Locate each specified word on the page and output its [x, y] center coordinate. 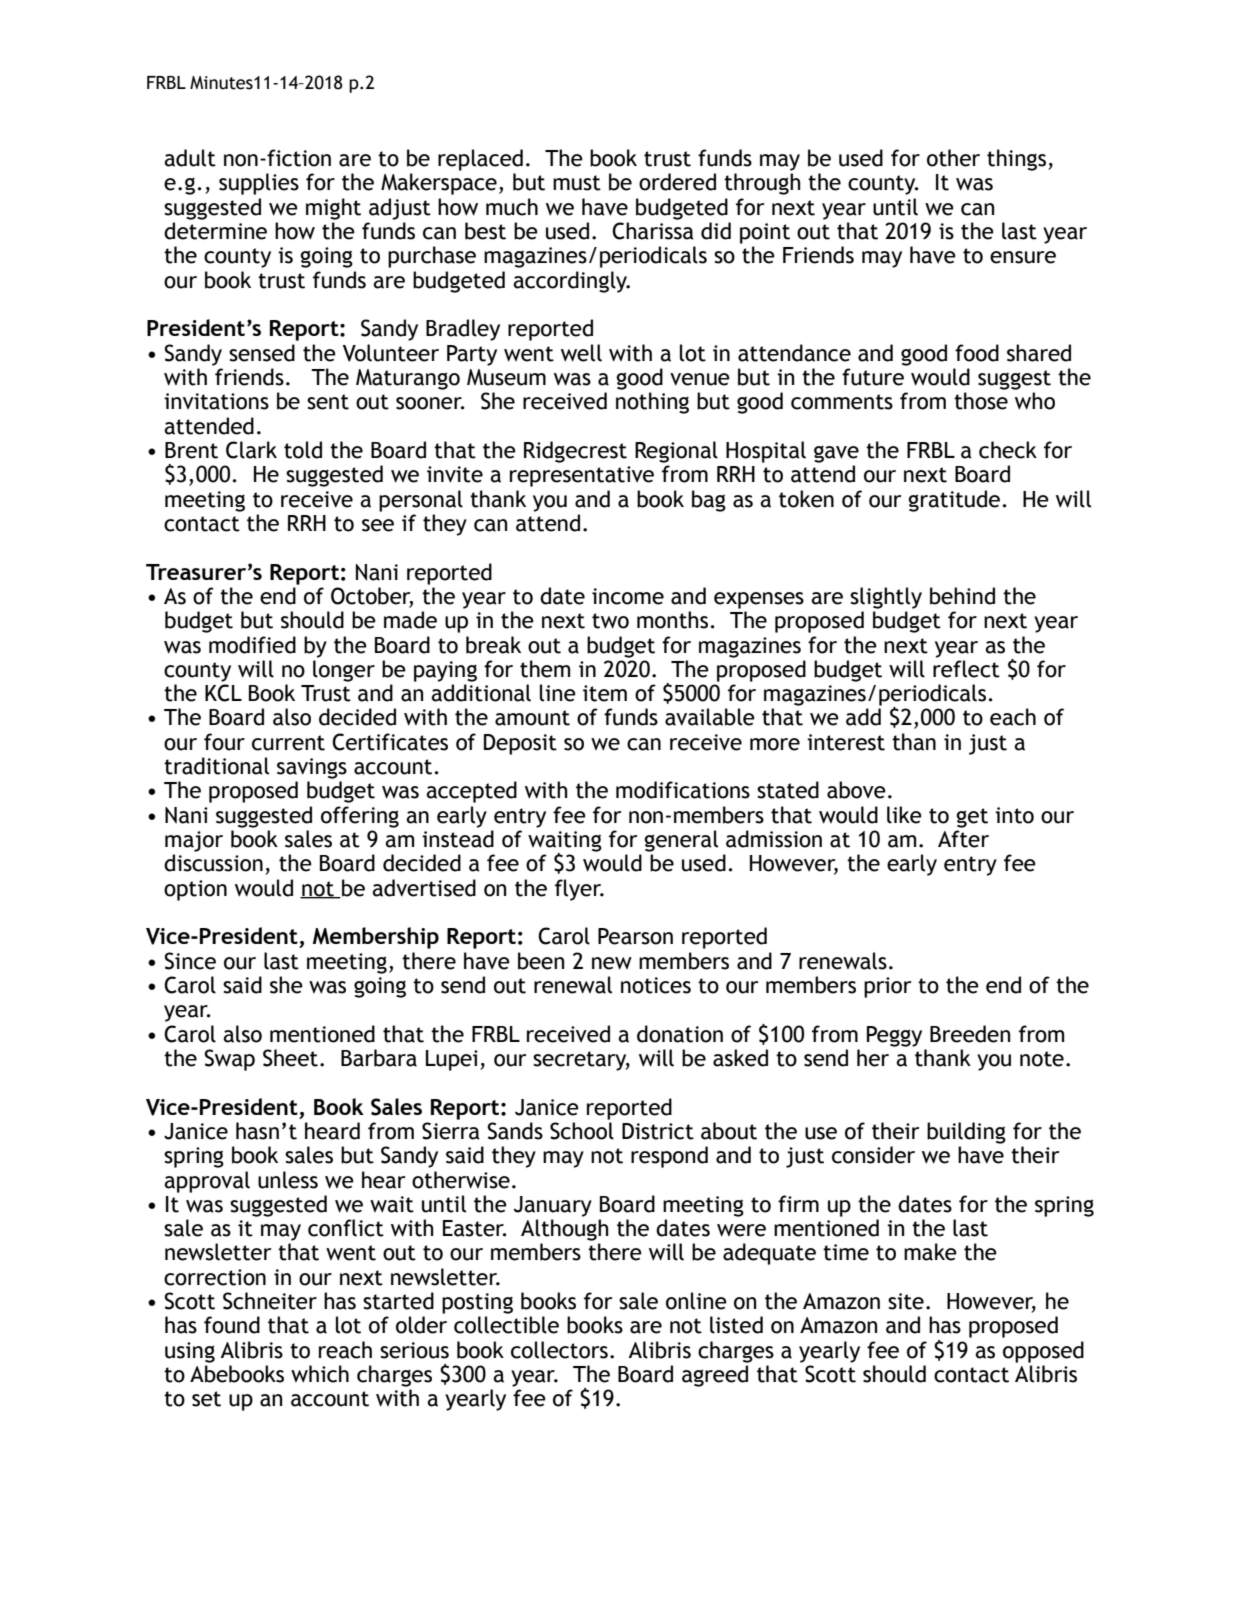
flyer [579, 890]
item [605, 693]
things [1018, 160]
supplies [259, 184]
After [963, 839]
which [320, 1374]
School [582, 1131]
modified [252, 645]
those [981, 401]
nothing [652, 403]
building [966, 1133]
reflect [966, 669]
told [303, 450]
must [577, 183]
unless [288, 1180]
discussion [213, 863]
